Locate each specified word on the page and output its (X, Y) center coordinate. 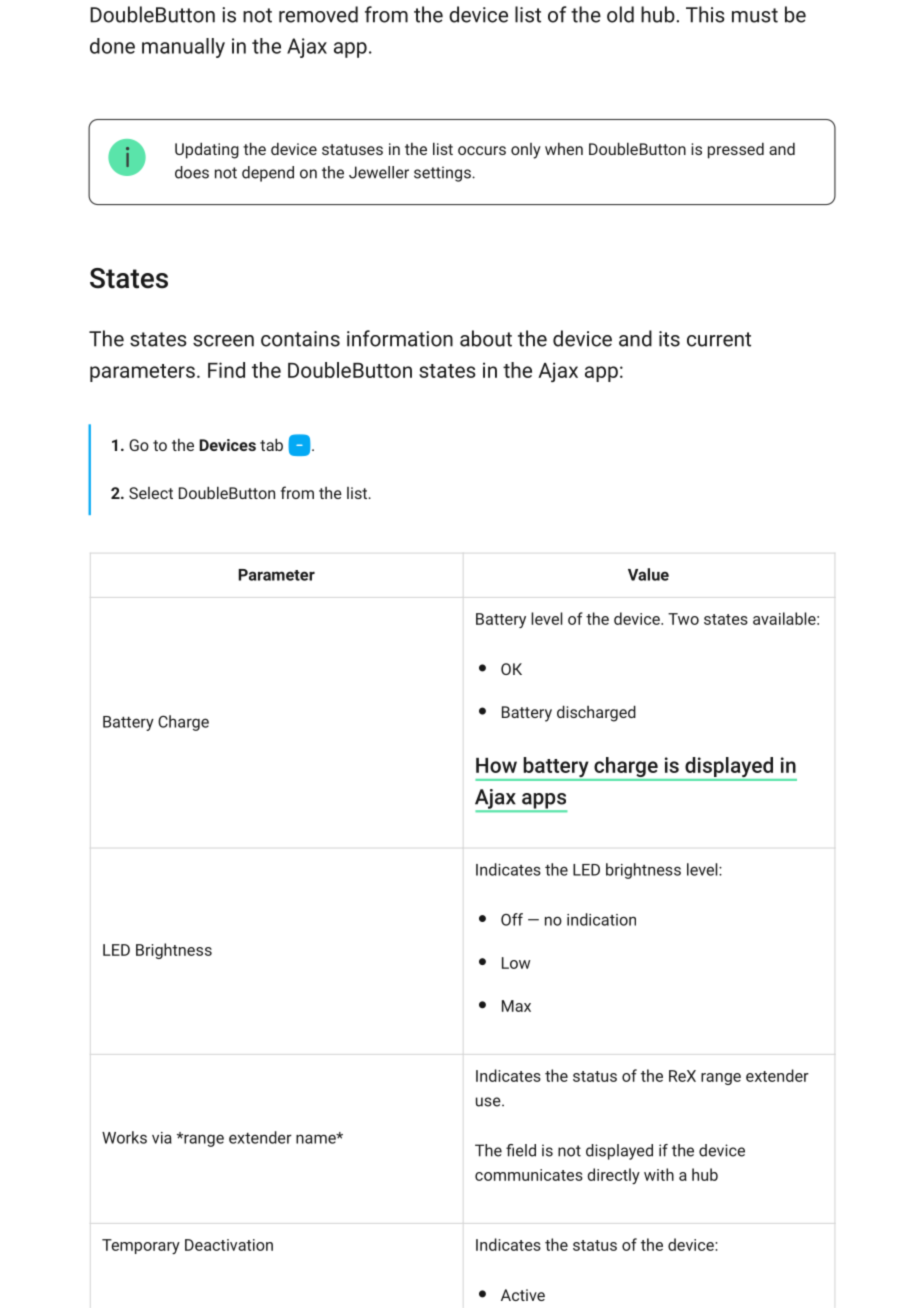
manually (183, 48)
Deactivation (229, 1245)
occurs (482, 150)
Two (683, 619)
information (400, 338)
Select (151, 493)
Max (516, 1006)
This (705, 14)
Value (648, 574)
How (496, 765)
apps (543, 802)
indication (601, 919)
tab (271, 444)
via (162, 1138)
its (669, 339)
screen (223, 341)
